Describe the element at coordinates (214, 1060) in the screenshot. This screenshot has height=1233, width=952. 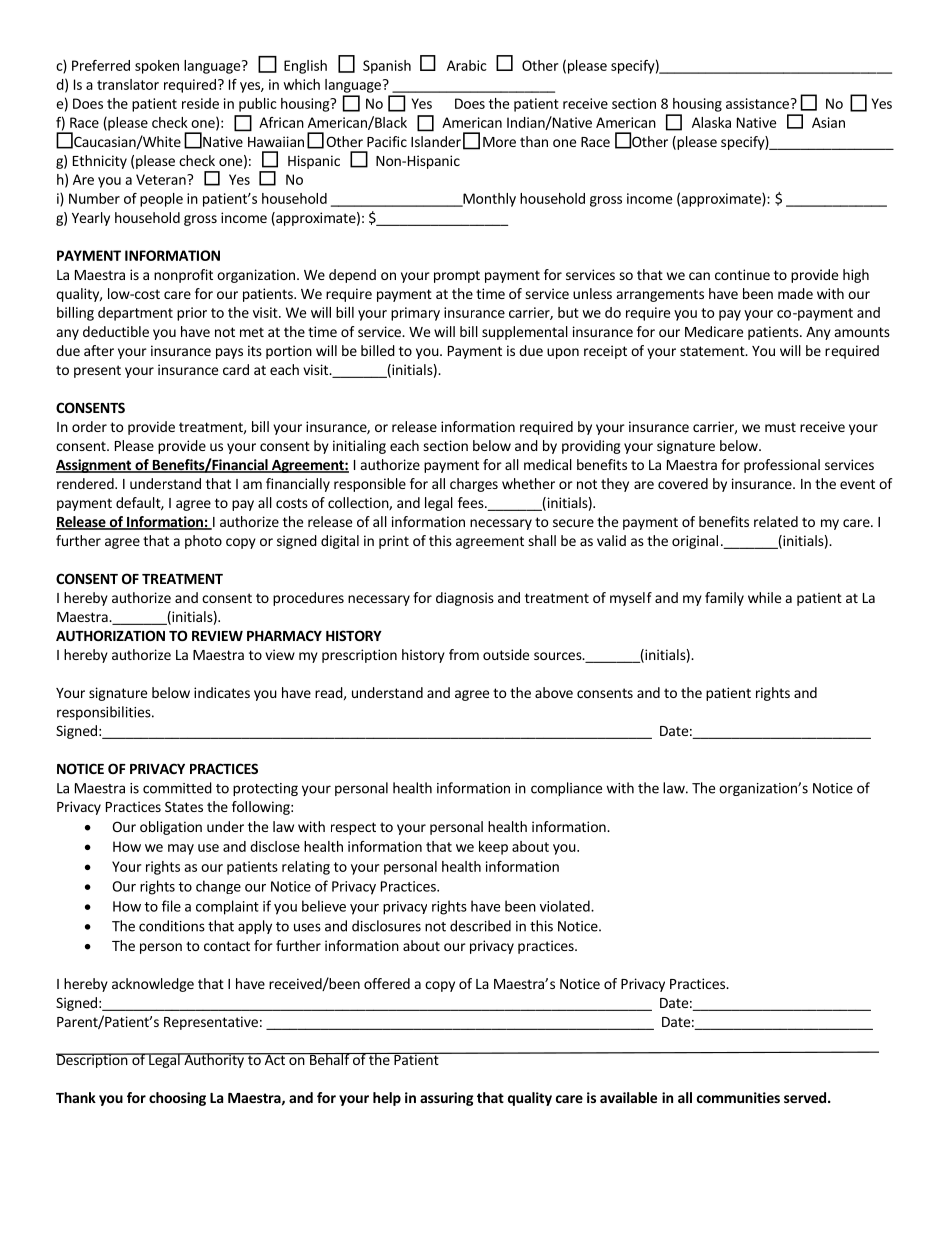
I see `Authority` at that location.
